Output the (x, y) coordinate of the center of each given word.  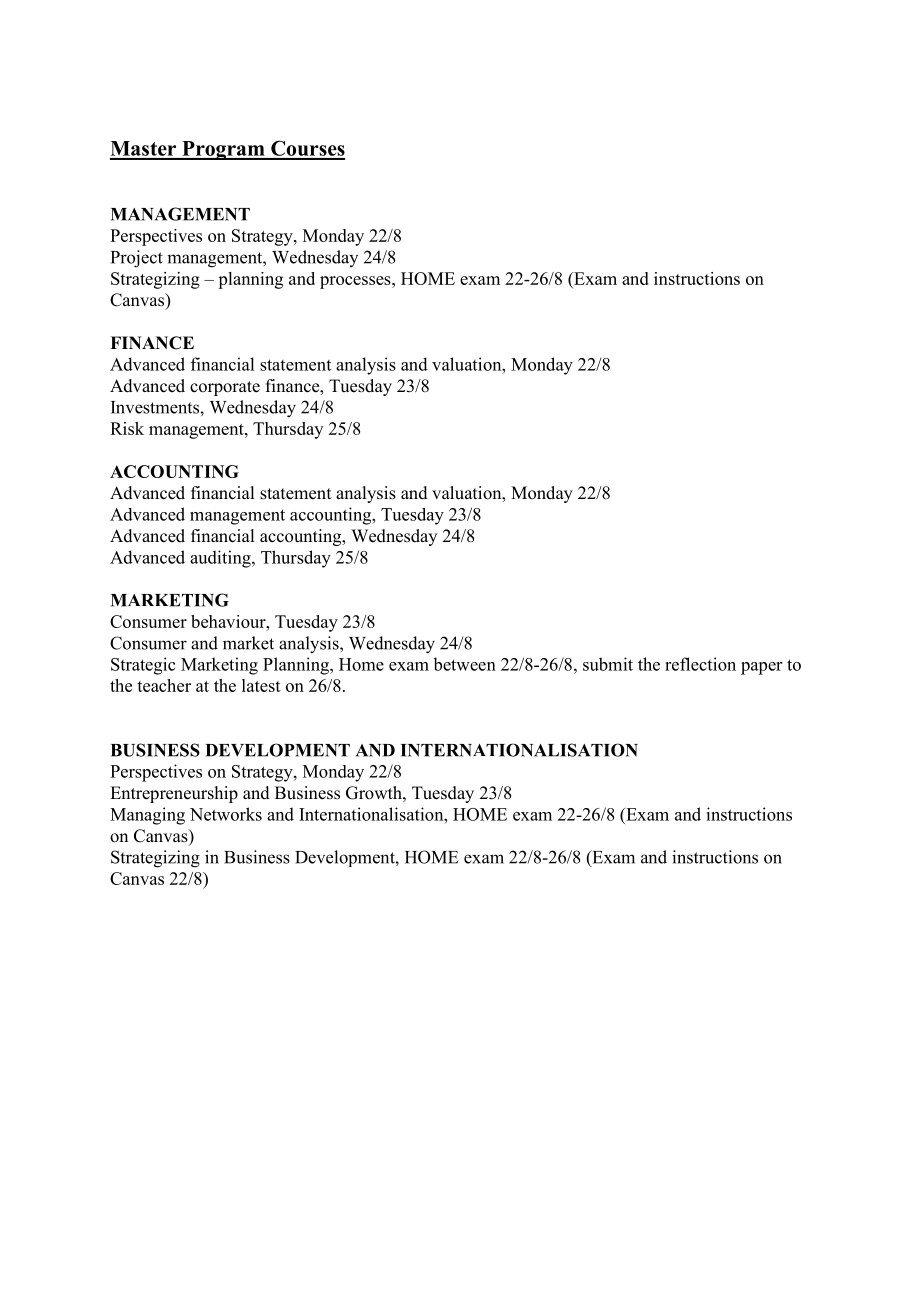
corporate (225, 388)
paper (761, 668)
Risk (127, 428)
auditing (221, 559)
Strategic (143, 666)
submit (608, 664)
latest (261, 685)
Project (137, 259)
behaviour (229, 621)
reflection (700, 664)
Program (223, 150)
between (464, 664)
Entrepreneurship (174, 794)
